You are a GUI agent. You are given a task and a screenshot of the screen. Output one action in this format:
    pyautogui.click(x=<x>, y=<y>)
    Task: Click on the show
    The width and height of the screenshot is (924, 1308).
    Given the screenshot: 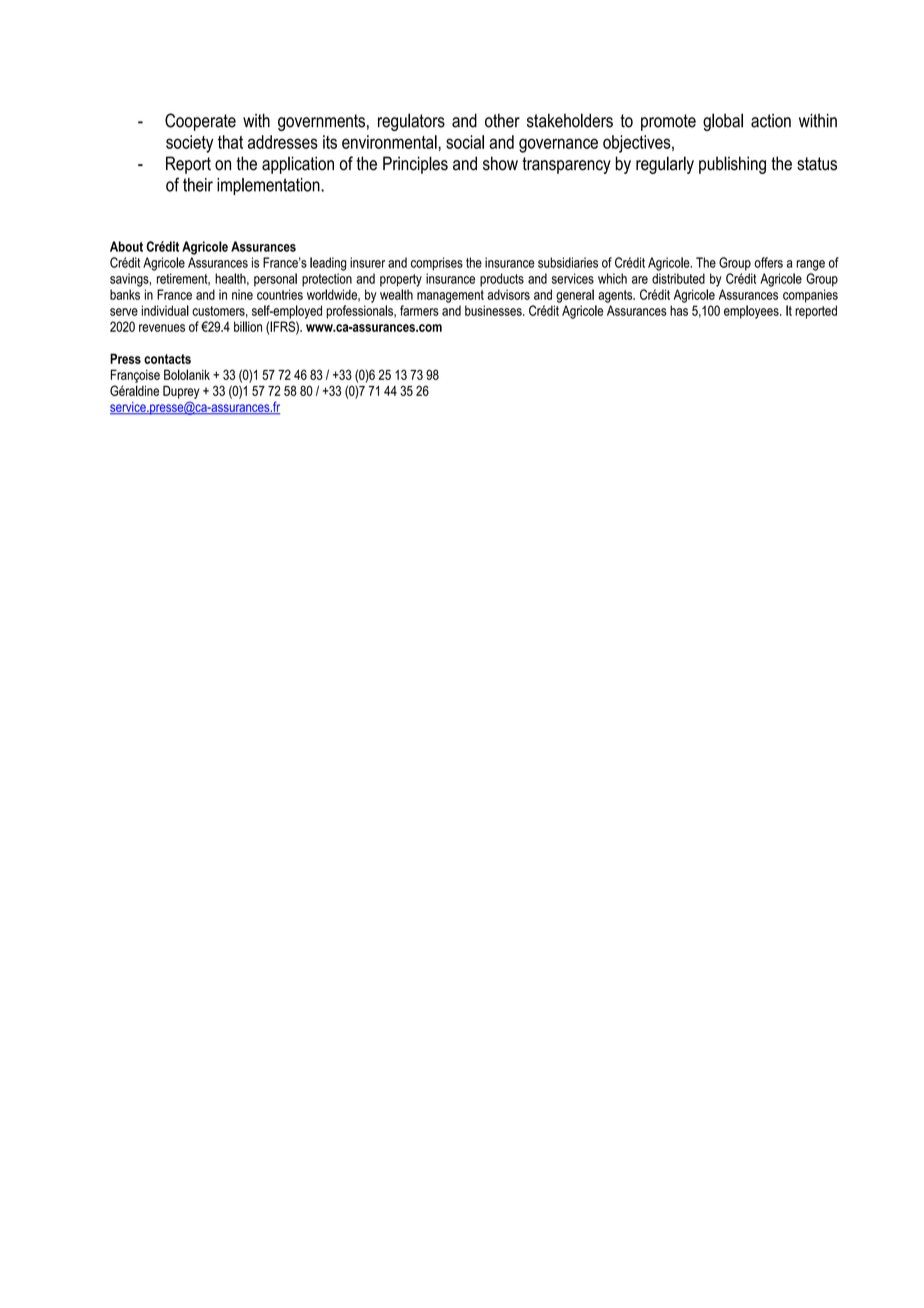 What is the action you would take?
    pyautogui.click(x=500, y=163)
